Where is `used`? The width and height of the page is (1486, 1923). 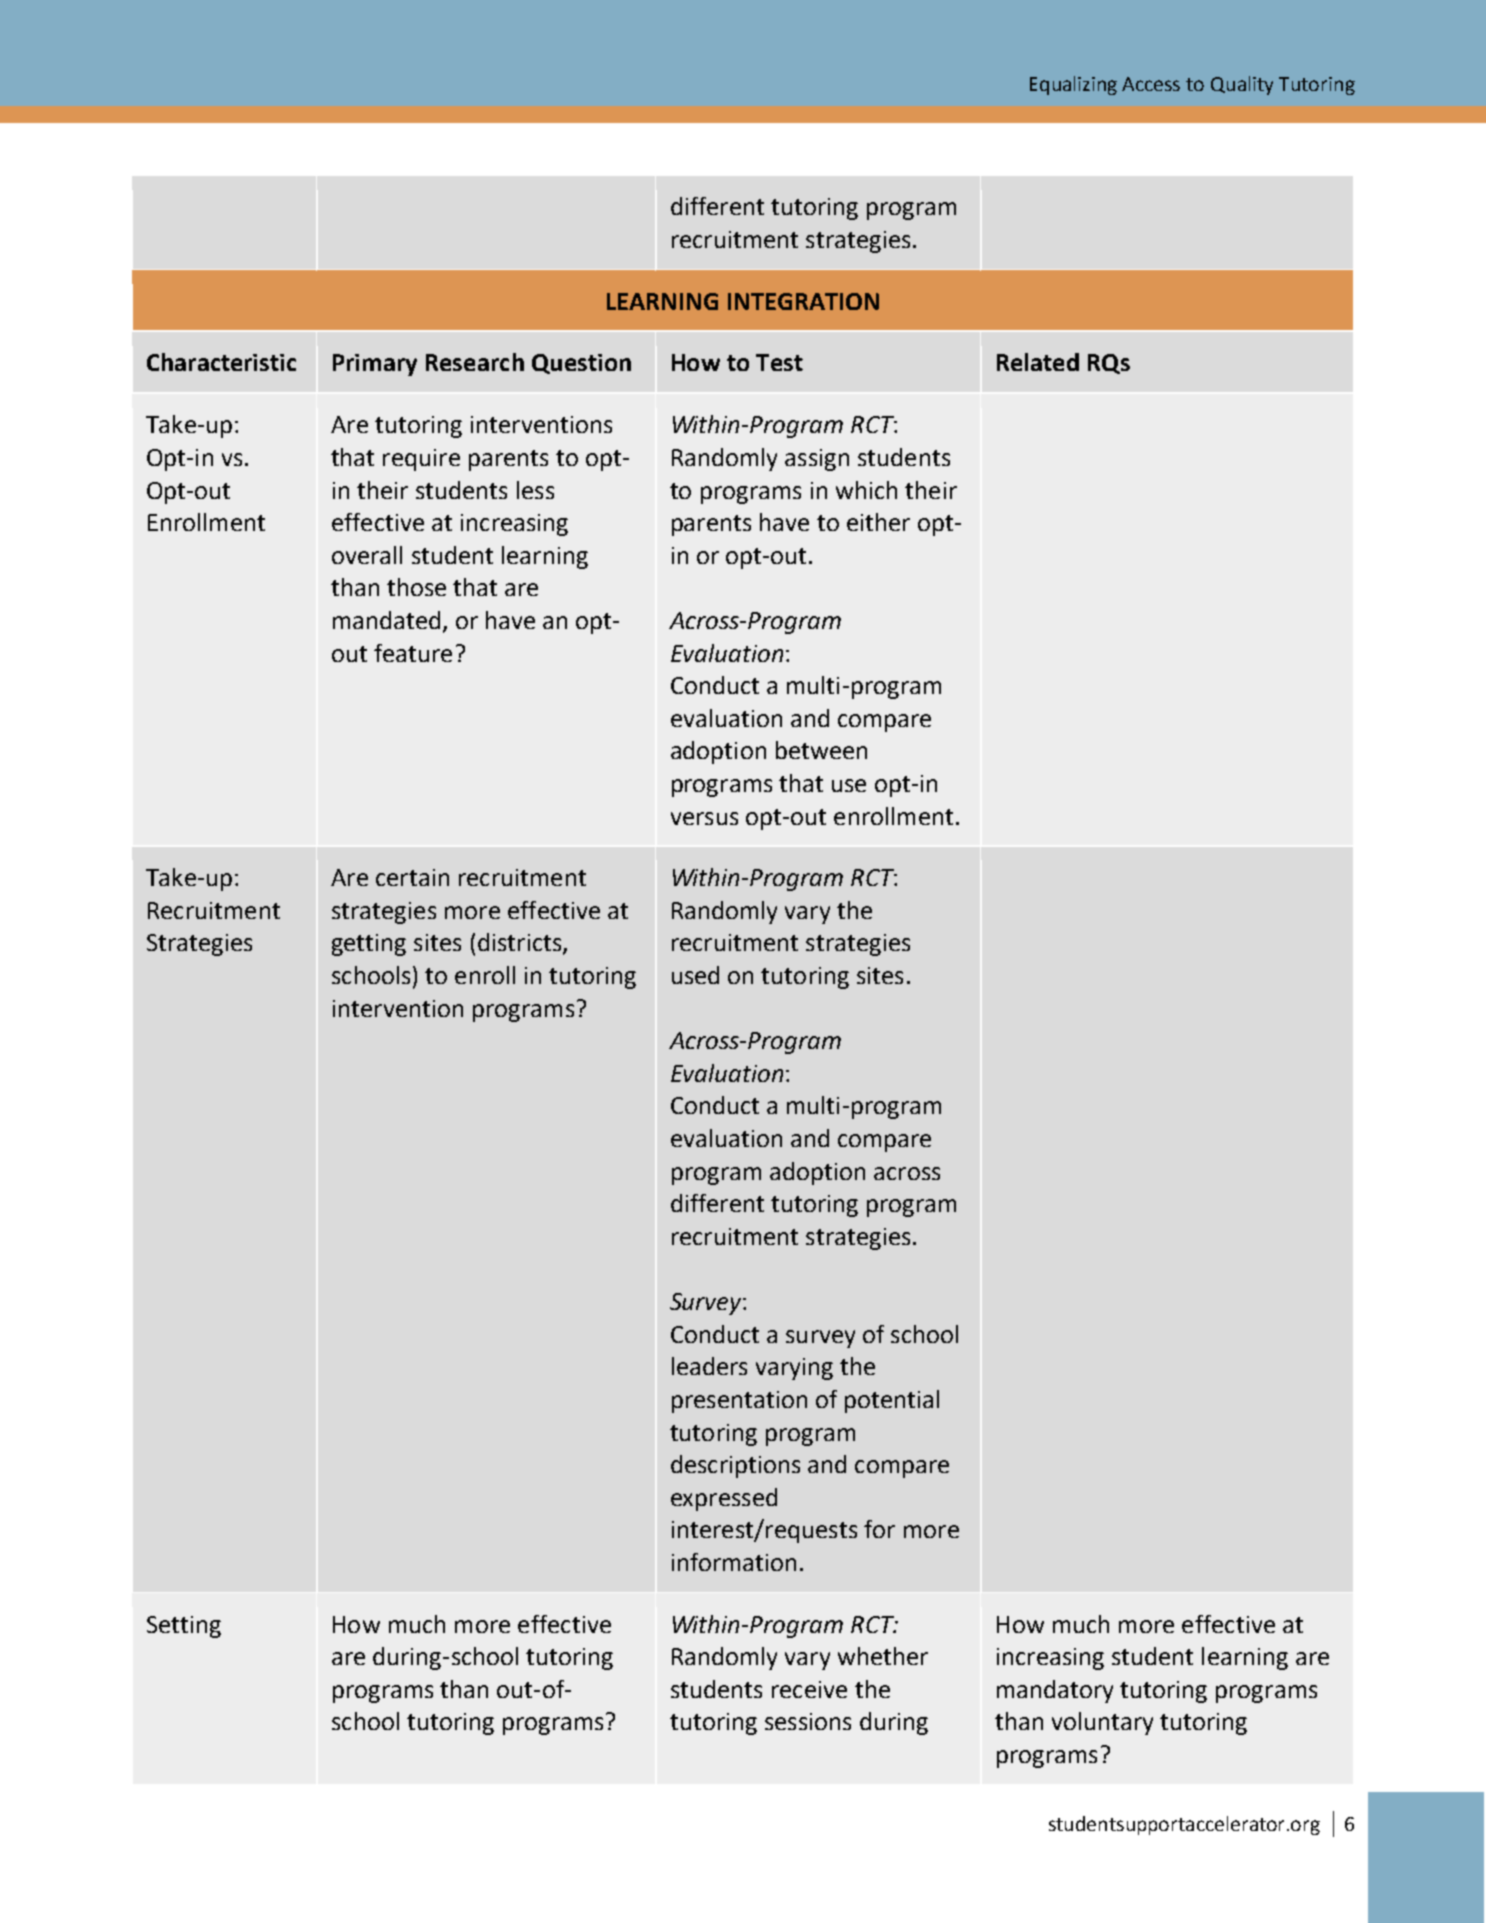
used is located at coordinates (695, 975).
